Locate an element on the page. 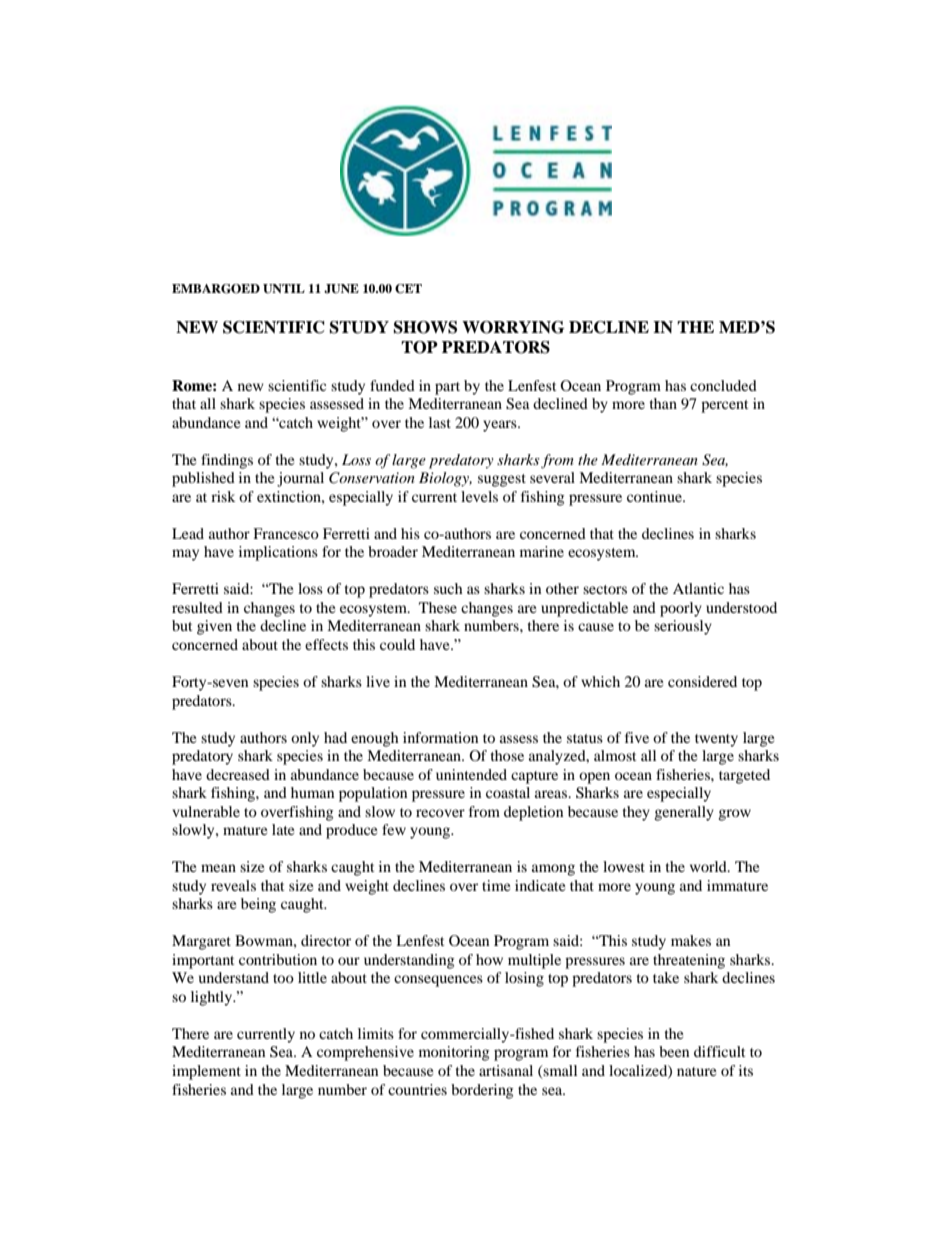 Image resolution: width=952 pixels, height=1233 pixels. concluded is located at coordinates (723, 385).
